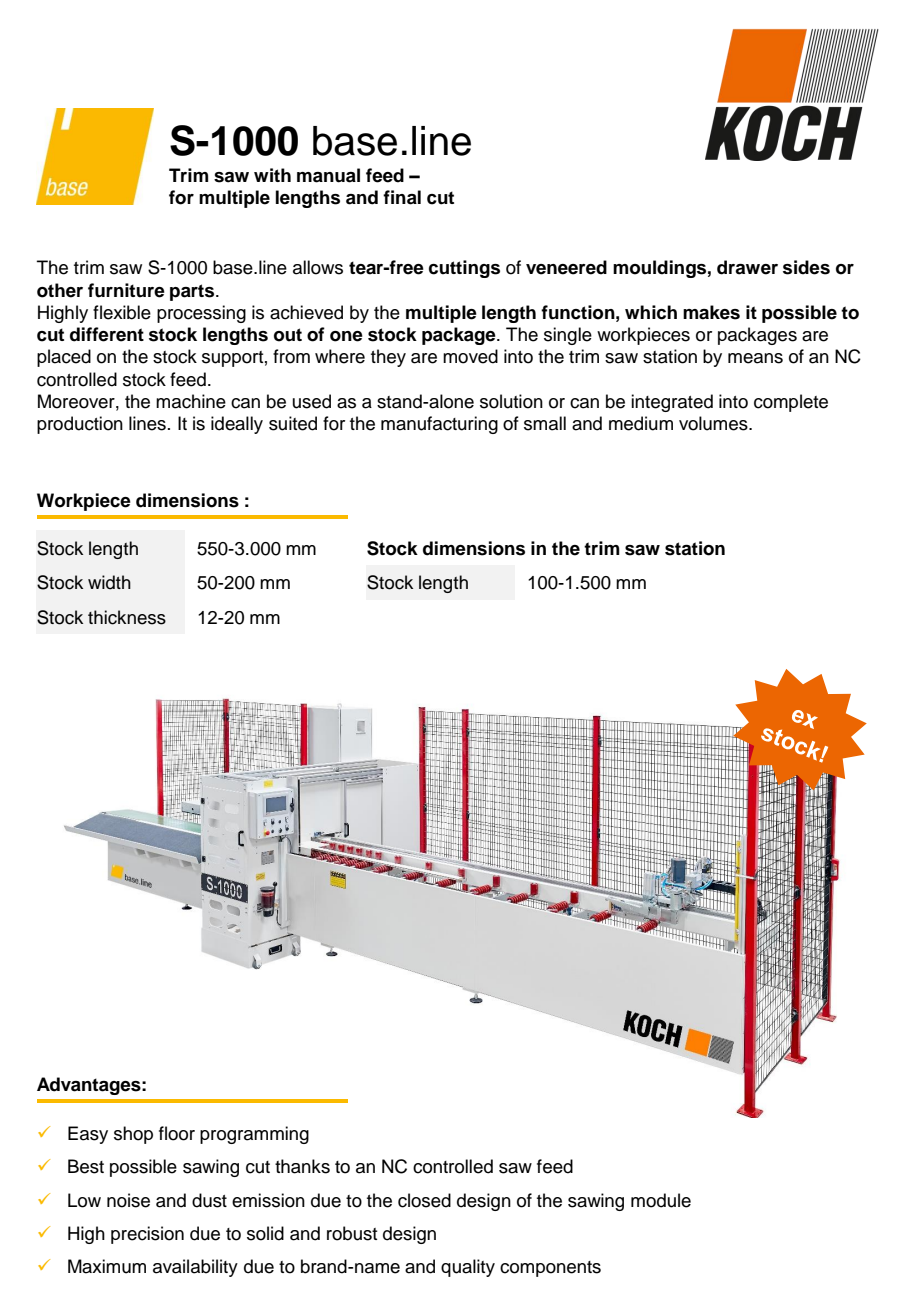  I want to click on width, so click(109, 582).
